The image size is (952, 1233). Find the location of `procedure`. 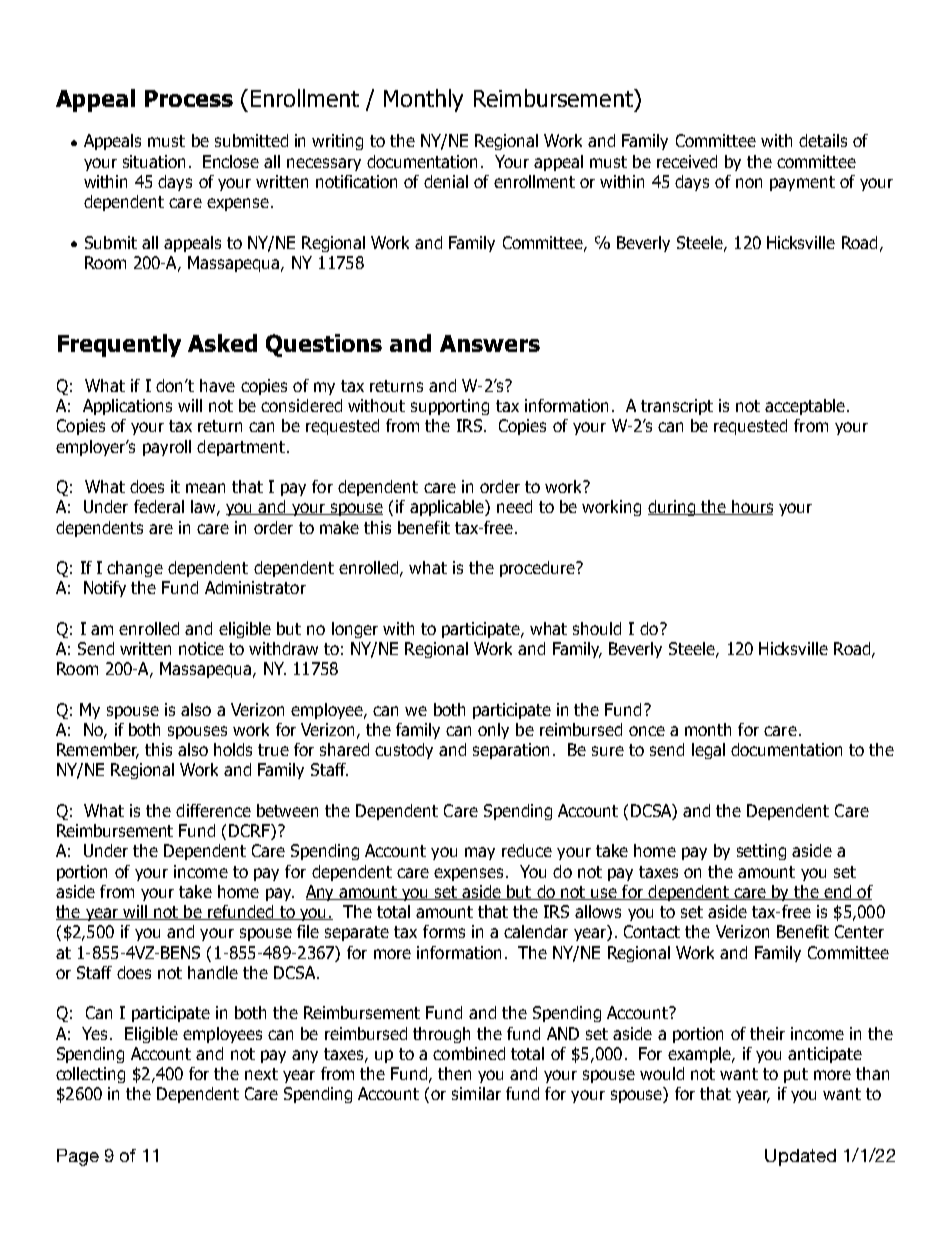

procedure is located at coordinates (538, 569).
